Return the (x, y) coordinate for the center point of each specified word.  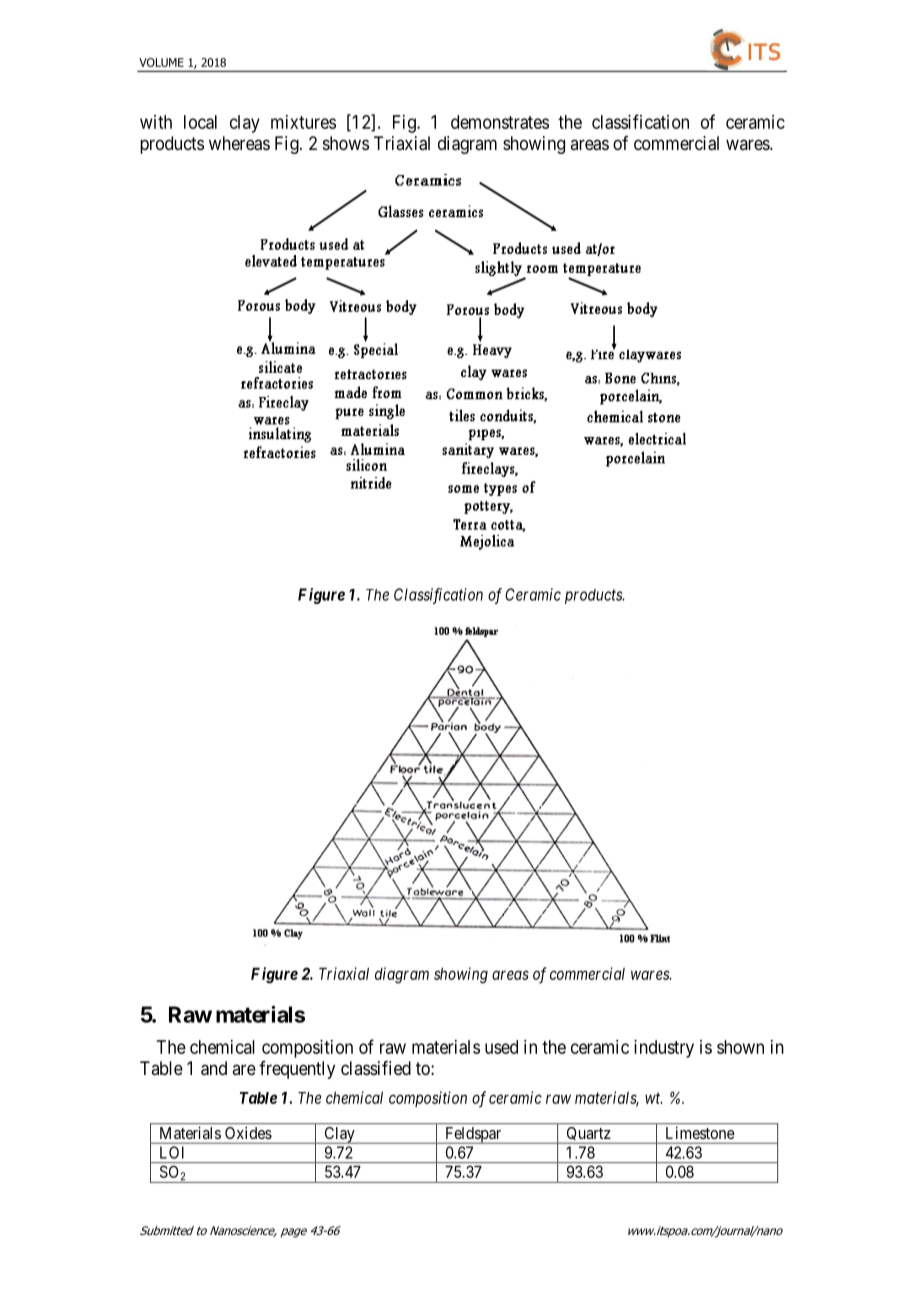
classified (376, 1068)
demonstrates (500, 122)
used (501, 1047)
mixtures (303, 122)
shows (346, 143)
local (200, 122)
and (214, 1068)
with (156, 122)
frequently (297, 1070)
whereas (239, 143)
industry (664, 1049)
